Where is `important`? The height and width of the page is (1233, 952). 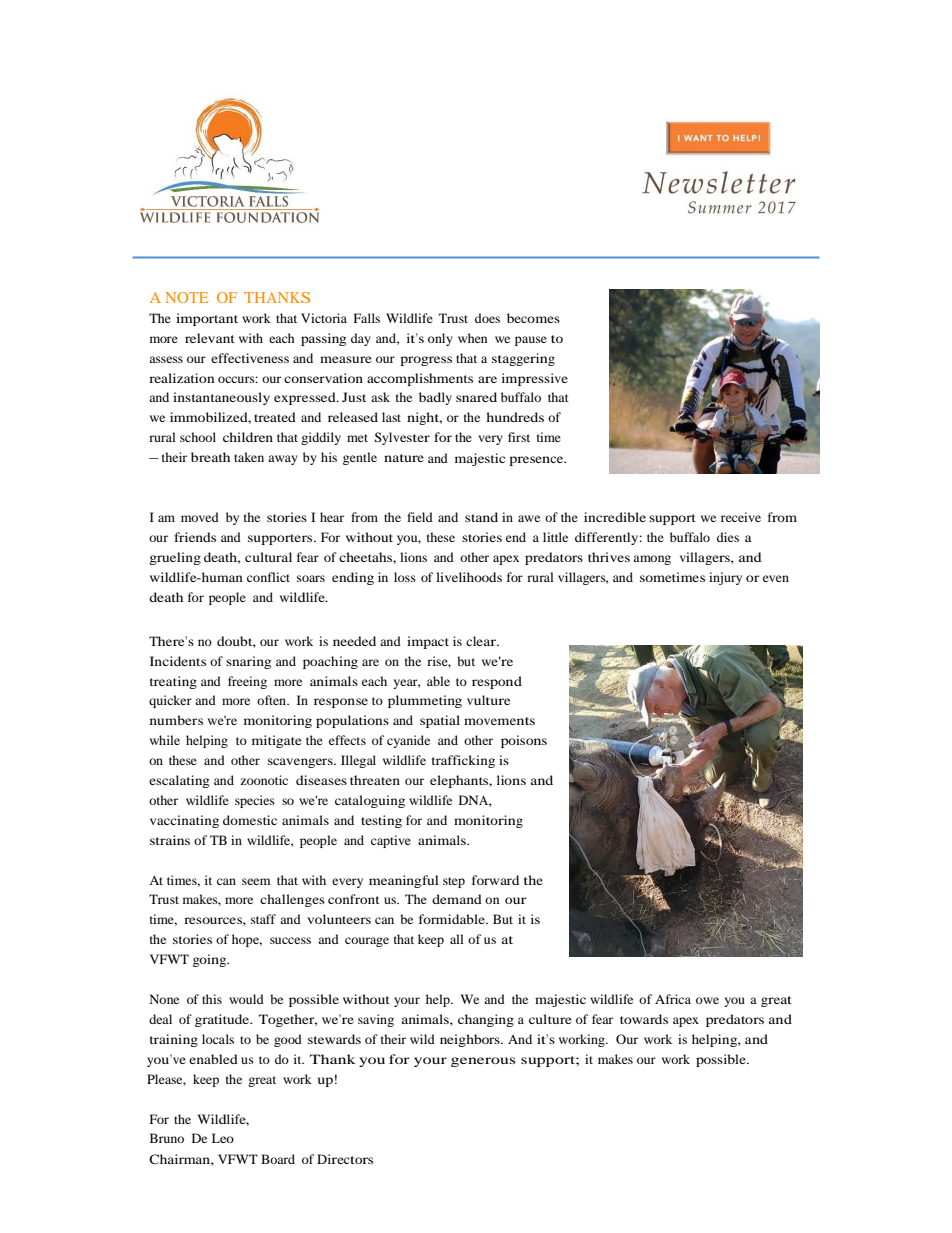 important is located at coordinates (207, 319).
